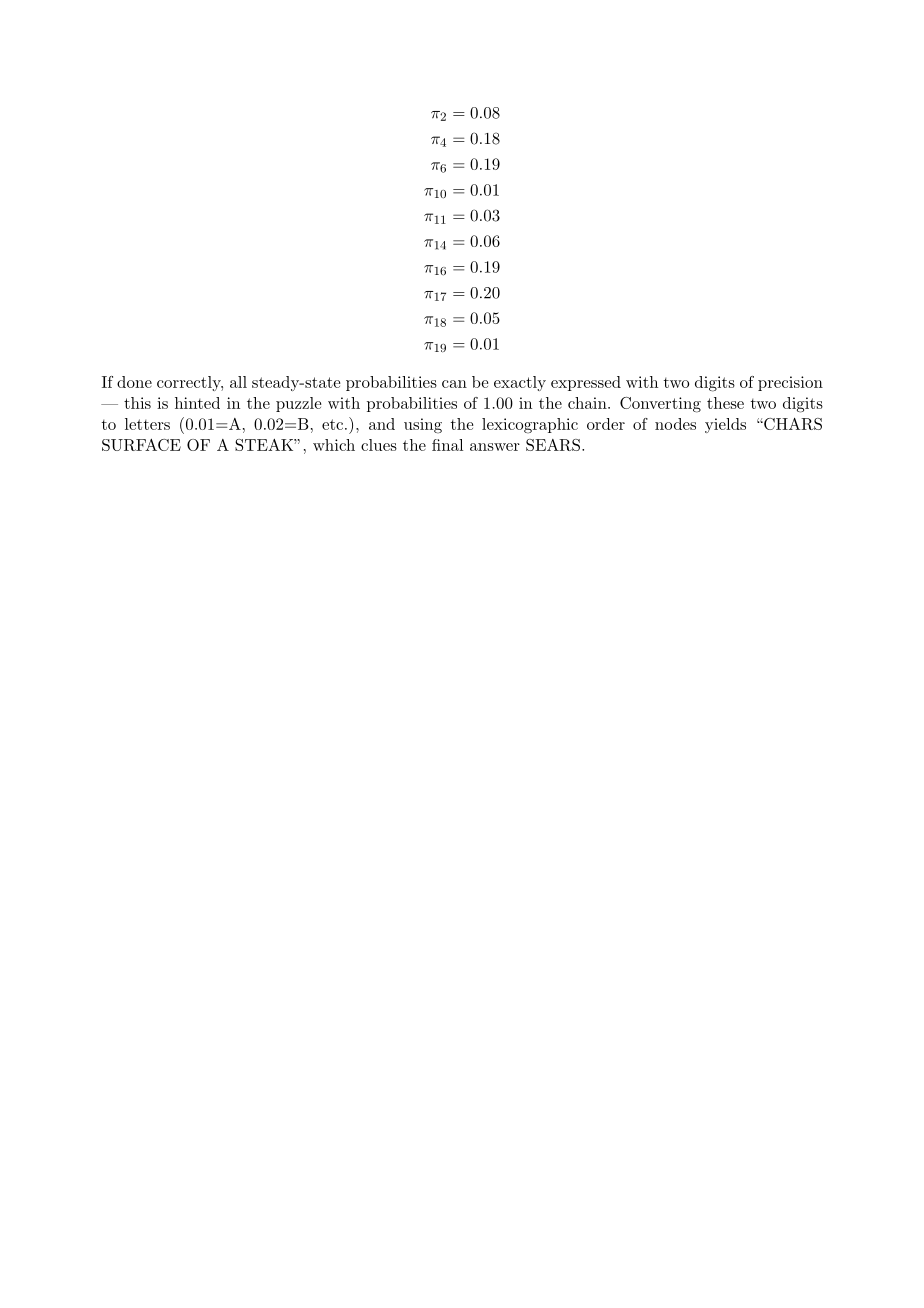  What do you see at coordinates (553, 445) in the screenshot?
I see `SEARS` at bounding box center [553, 445].
